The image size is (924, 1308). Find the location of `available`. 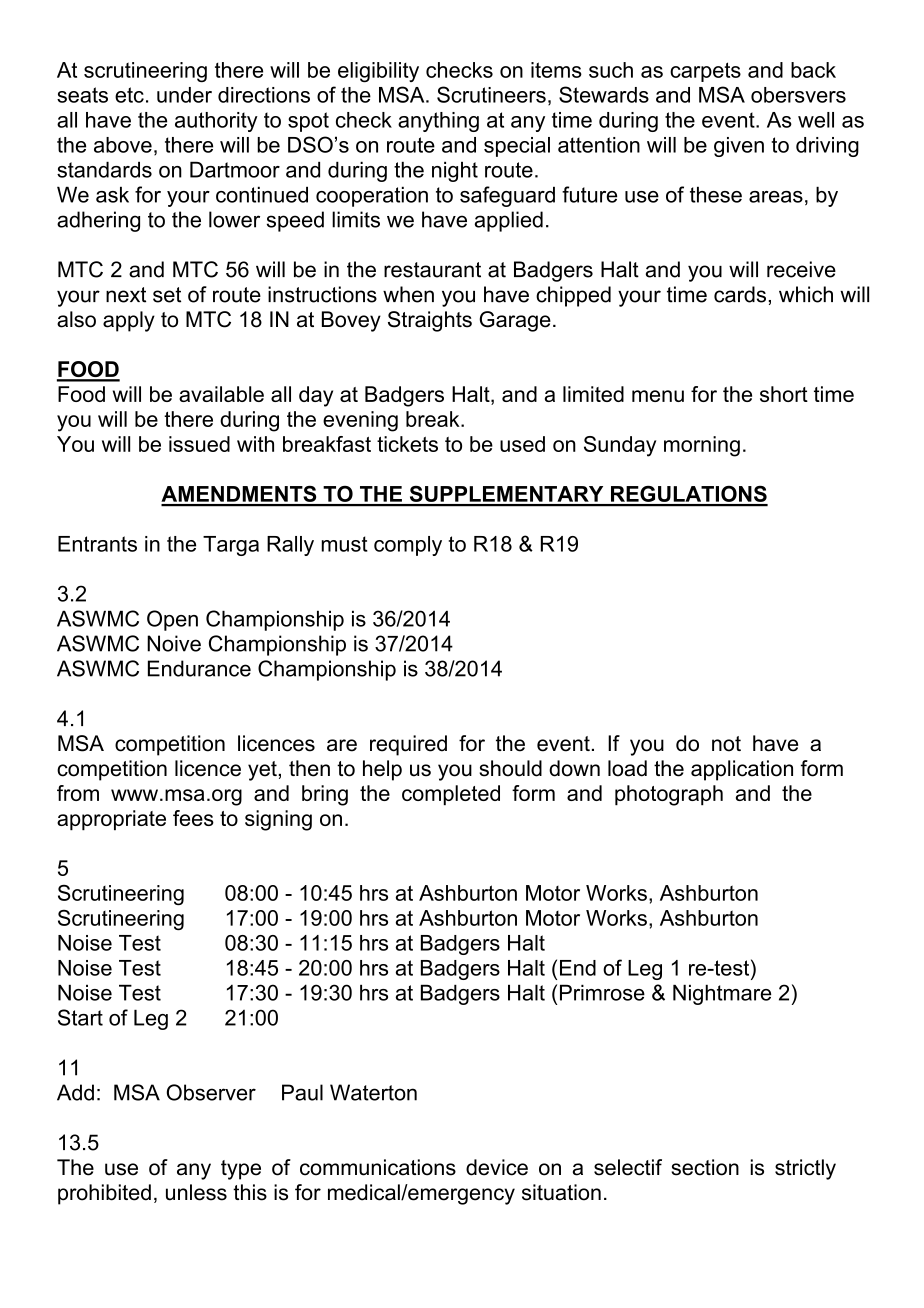

available is located at coordinates (221, 394).
